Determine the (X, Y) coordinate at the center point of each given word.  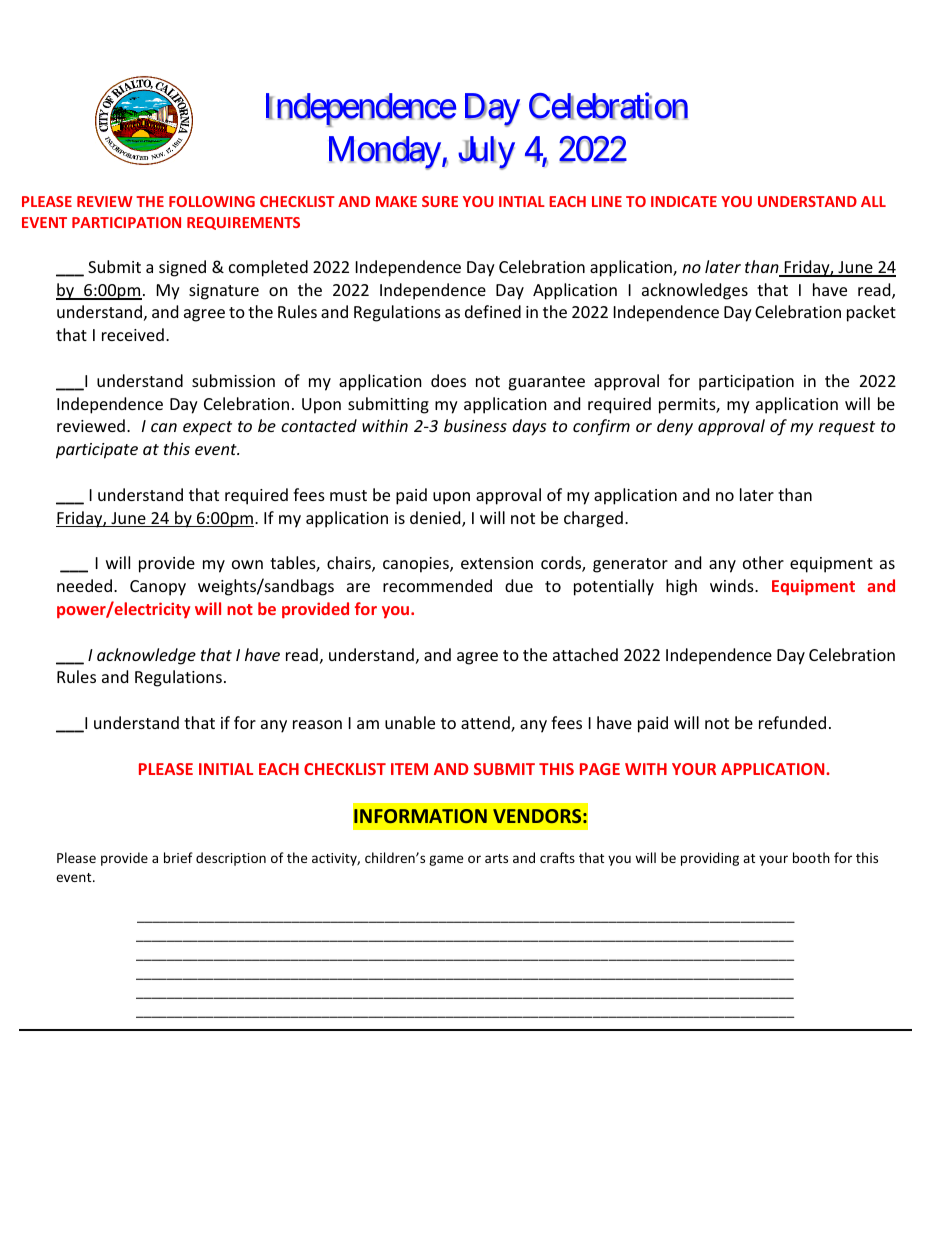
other (763, 562)
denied (436, 519)
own (247, 564)
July (486, 153)
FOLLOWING (212, 201)
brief (178, 857)
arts (496, 858)
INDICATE (684, 201)
